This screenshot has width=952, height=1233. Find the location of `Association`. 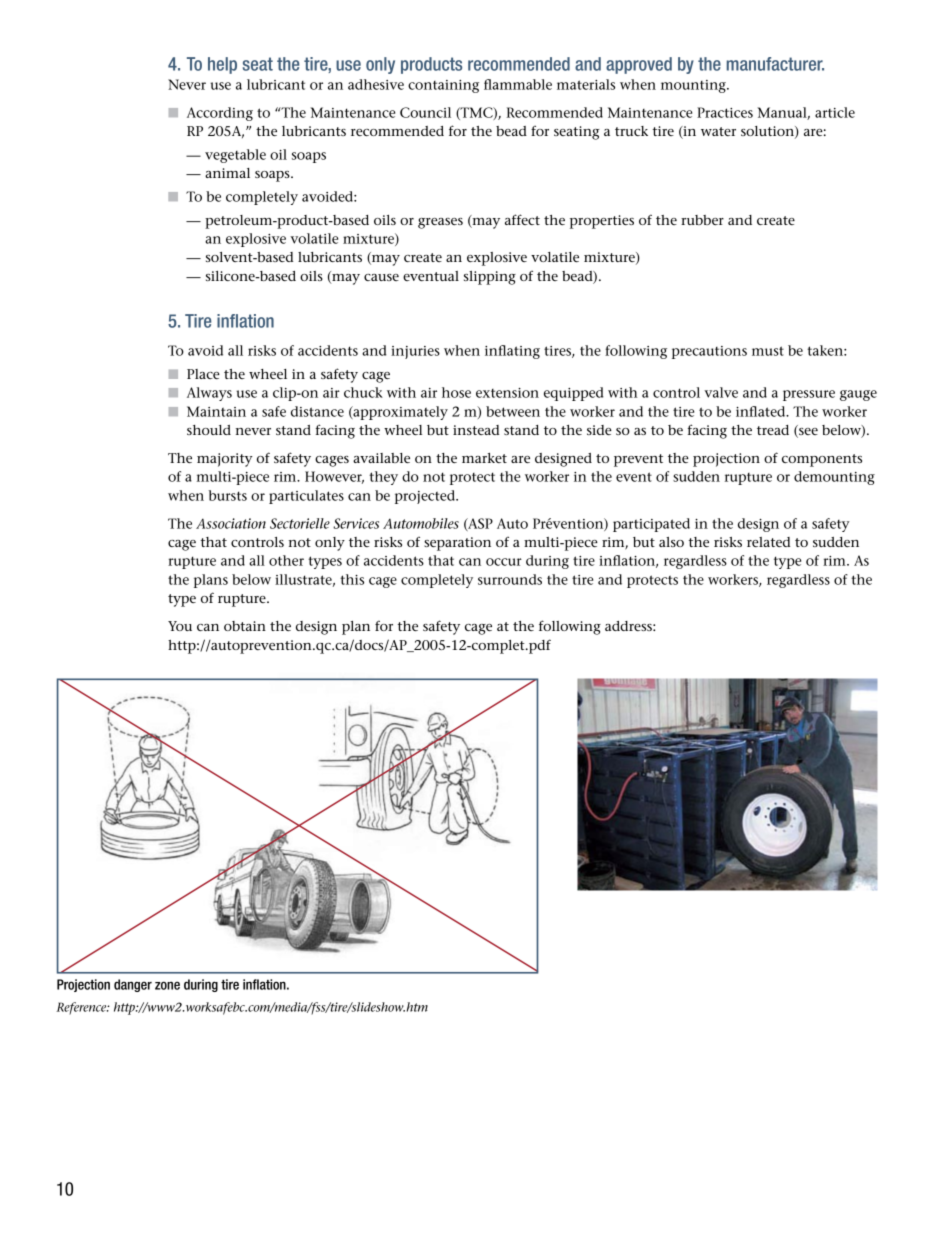

Association is located at coordinates (231, 523).
